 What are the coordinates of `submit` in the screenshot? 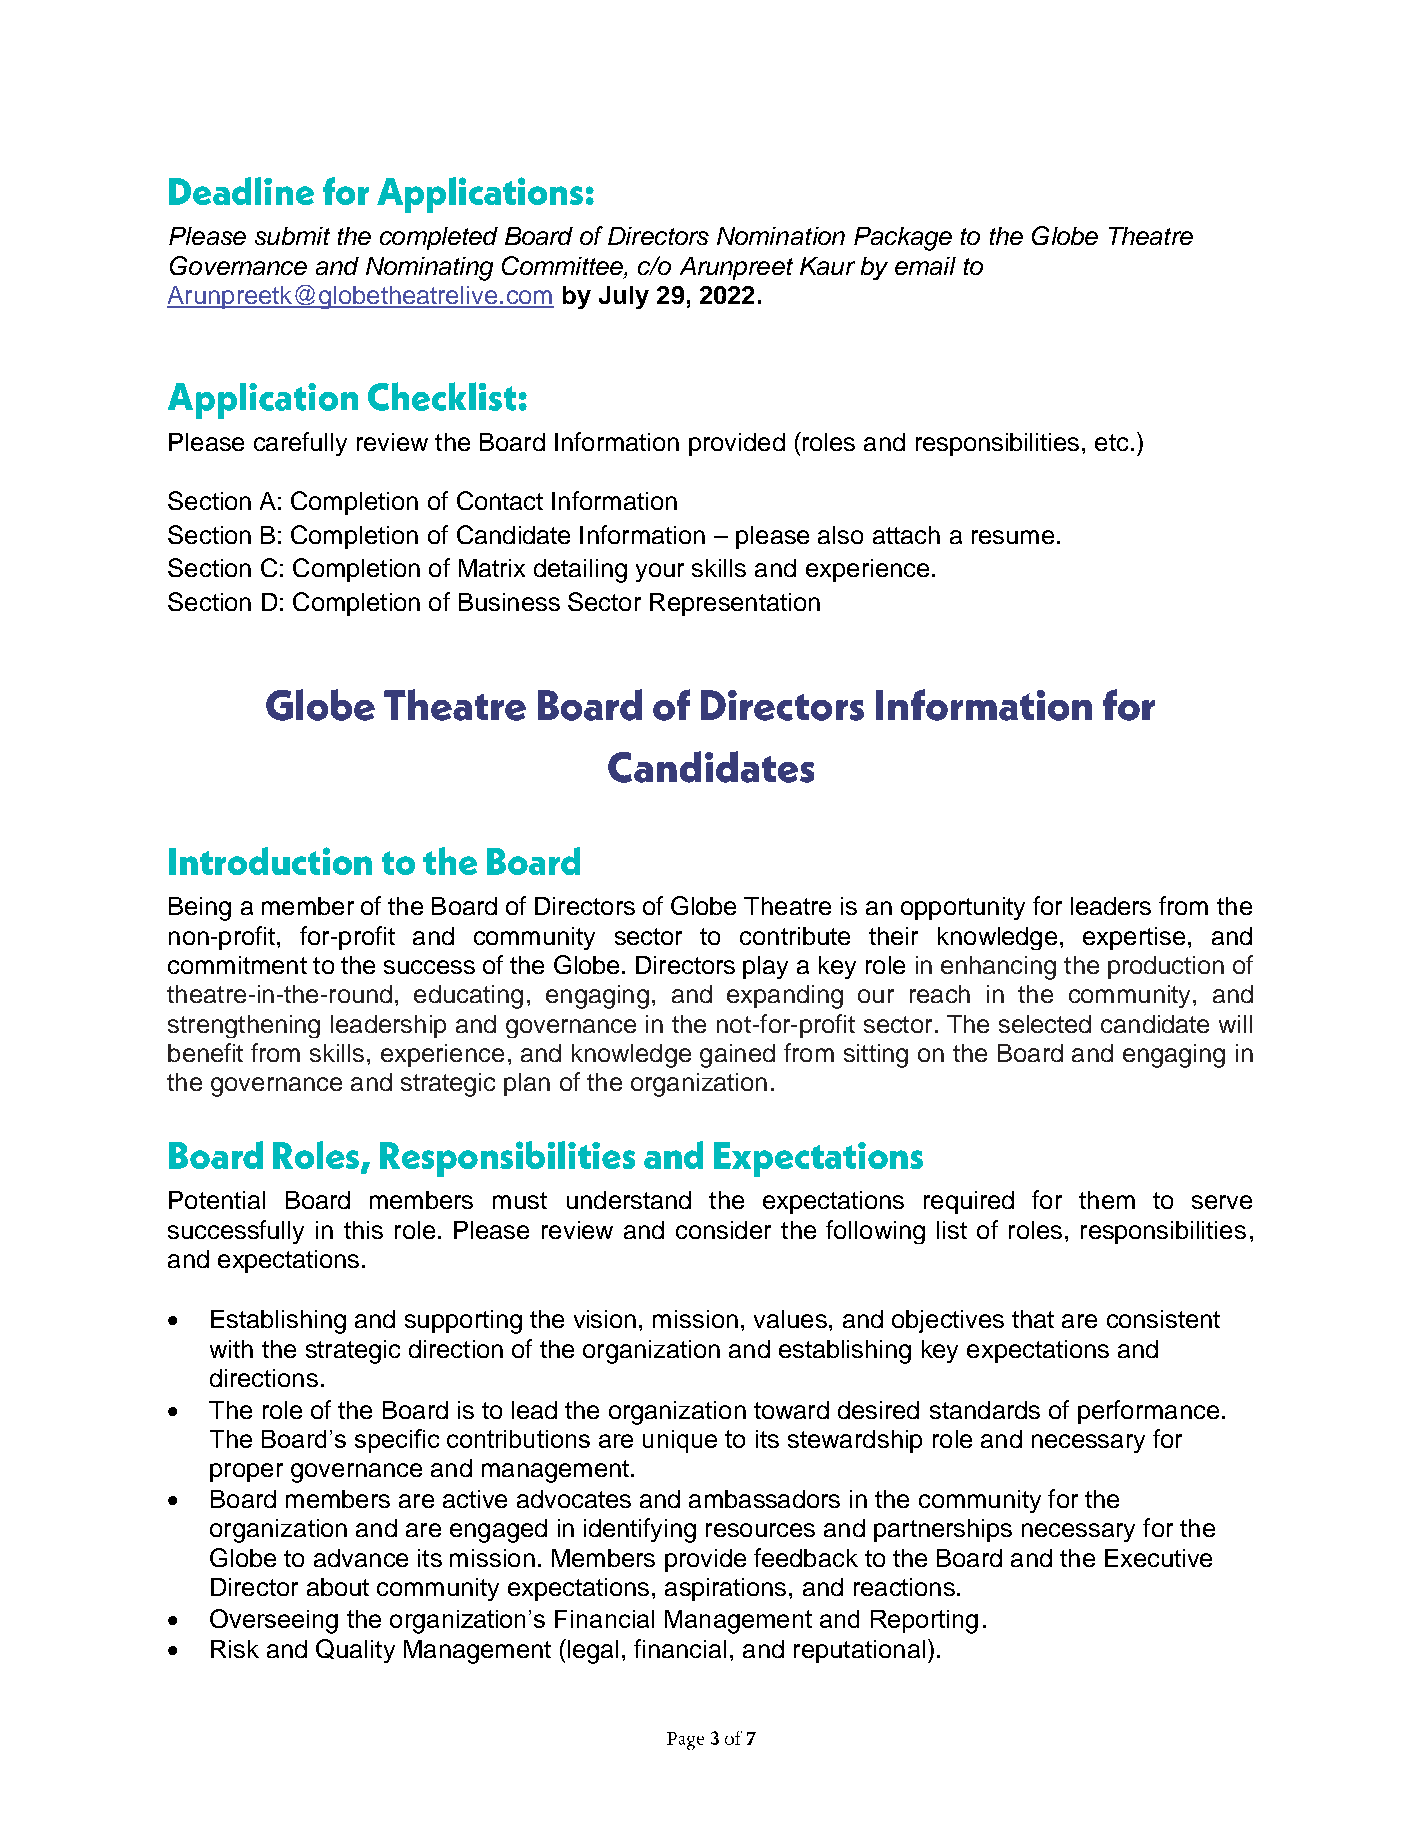 It's located at (292, 236).
